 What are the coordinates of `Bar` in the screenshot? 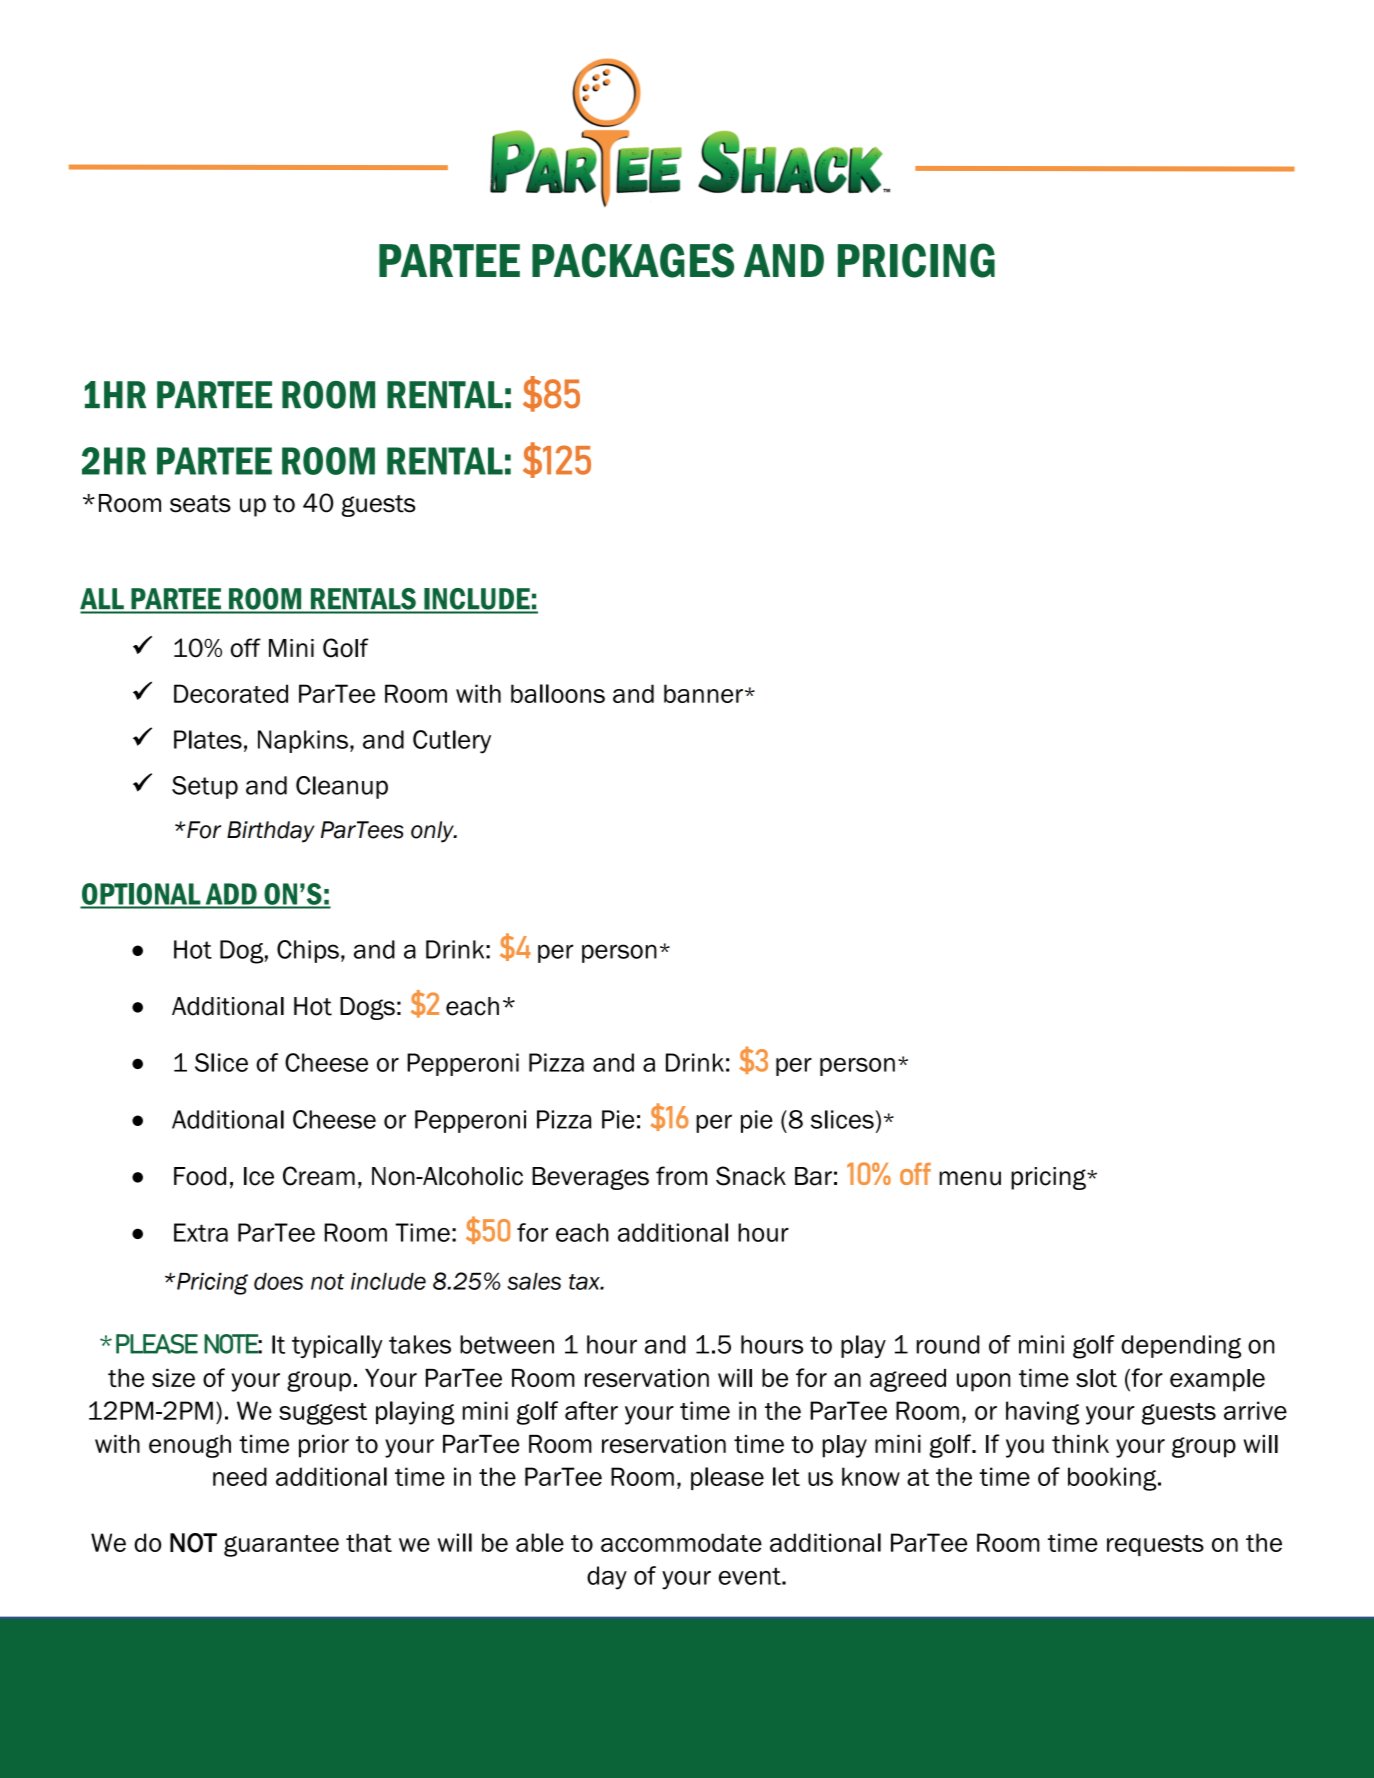 It's located at (813, 1176).
